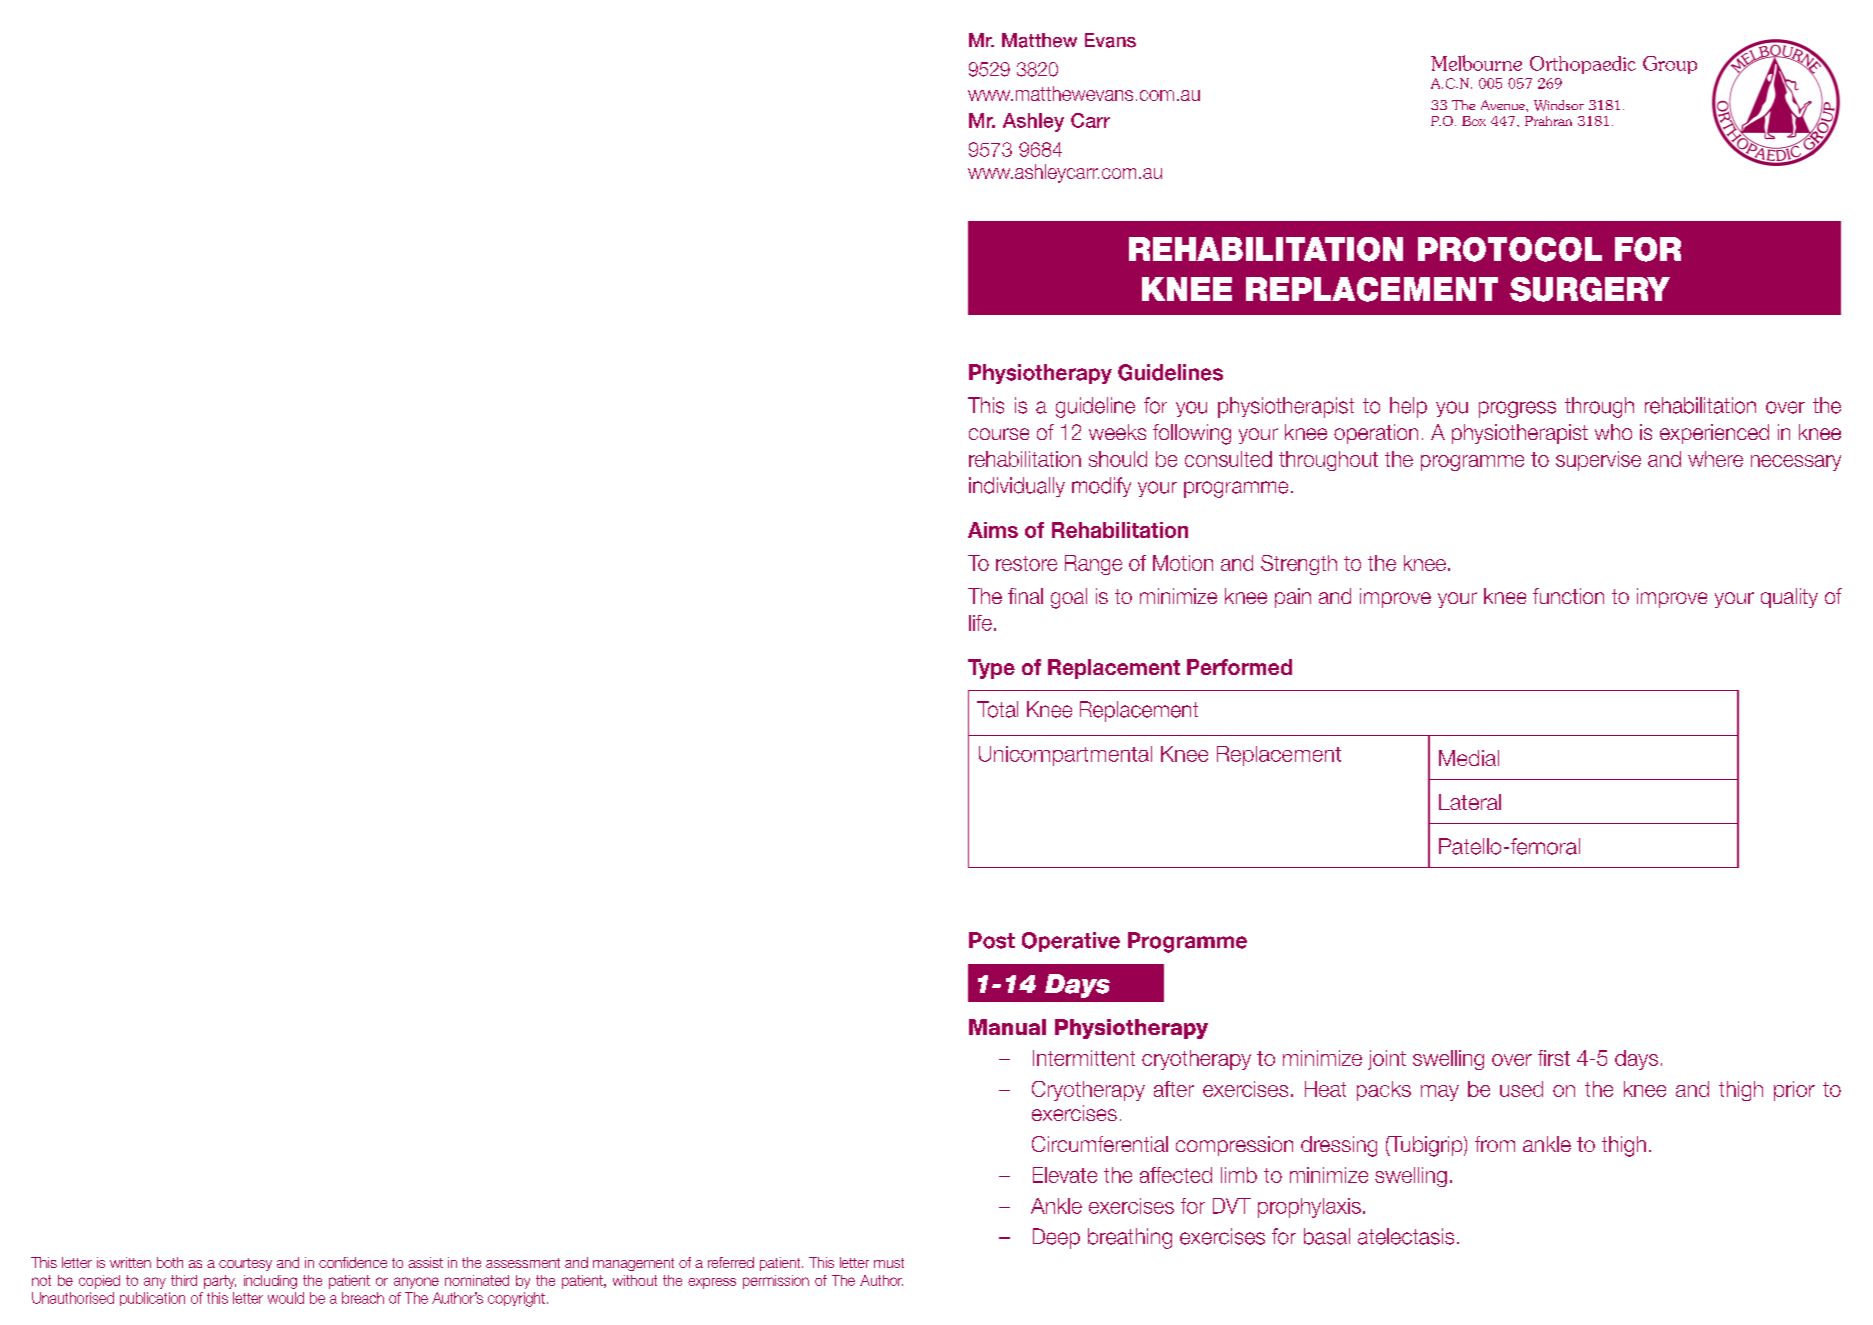 The width and height of the screenshot is (1873, 1325). Describe the element at coordinates (992, 940) in the screenshot. I see `Post` at that location.
